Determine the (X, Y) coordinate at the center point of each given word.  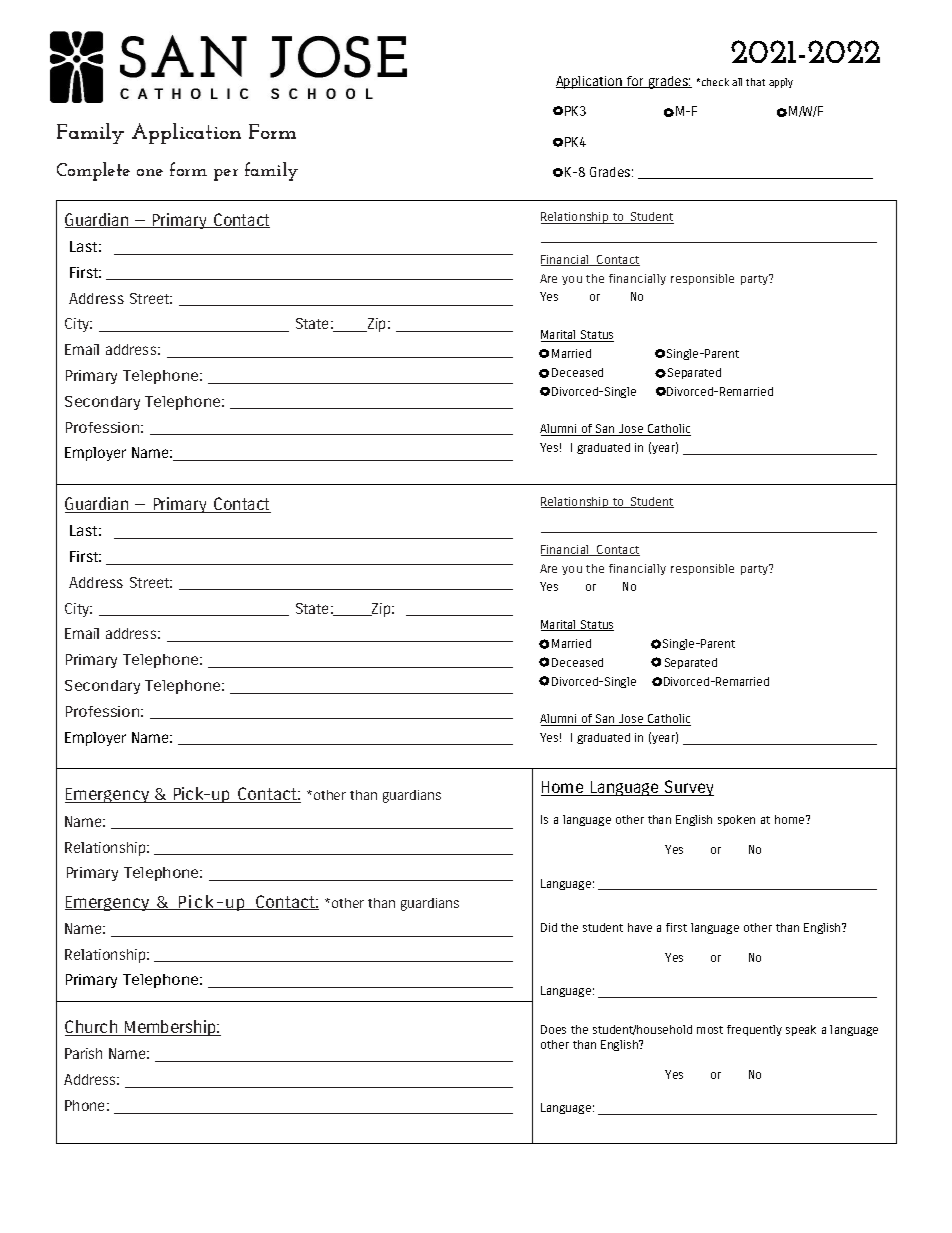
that (755, 82)
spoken (736, 820)
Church (92, 1028)
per (226, 175)
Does (553, 1029)
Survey (688, 788)
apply (781, 83)
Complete (93, 171)
